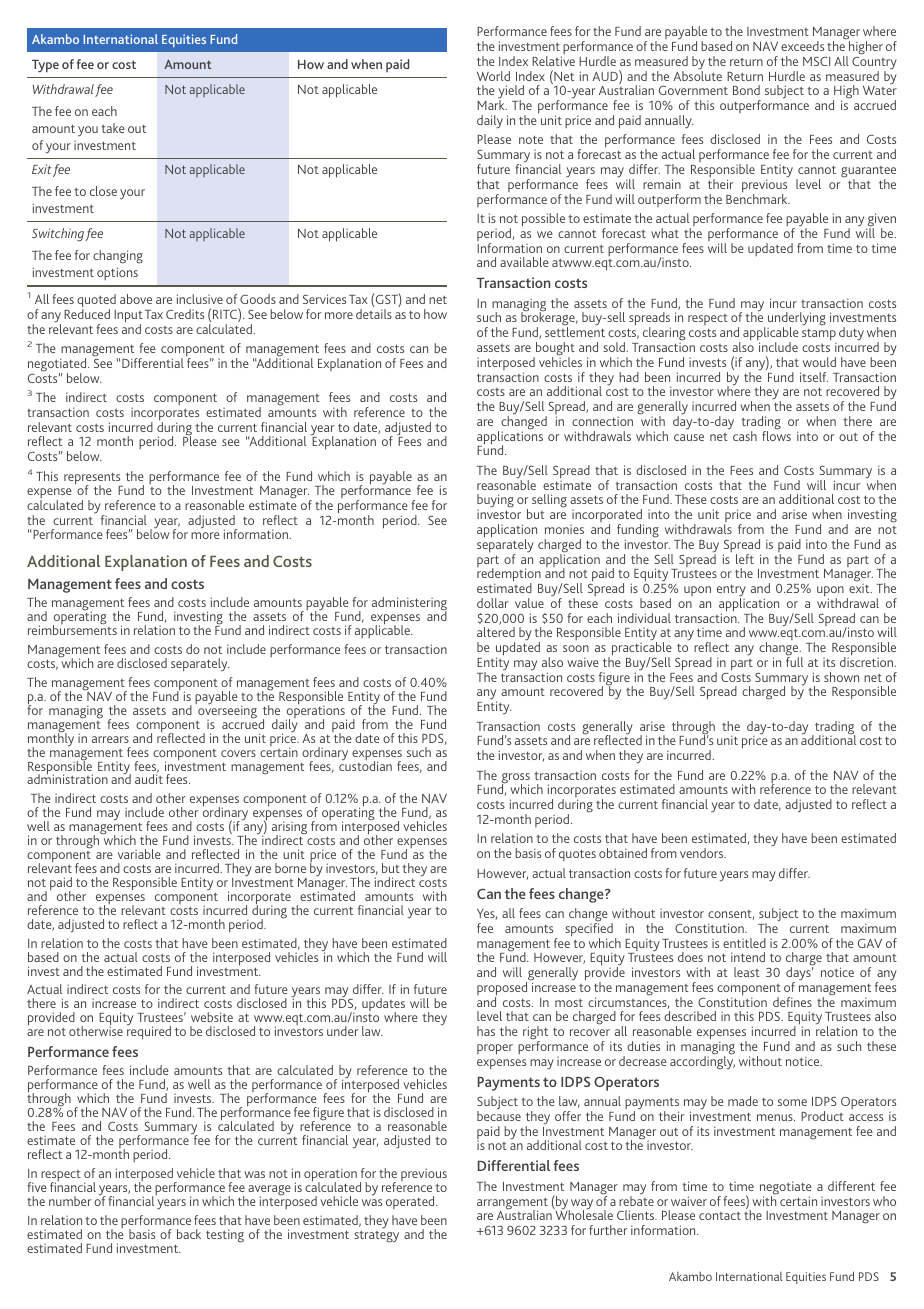 The height and width of the image is (1309, 924). Describe the element at coordinates (516, 779) in the image. I see `gross` at that location.
